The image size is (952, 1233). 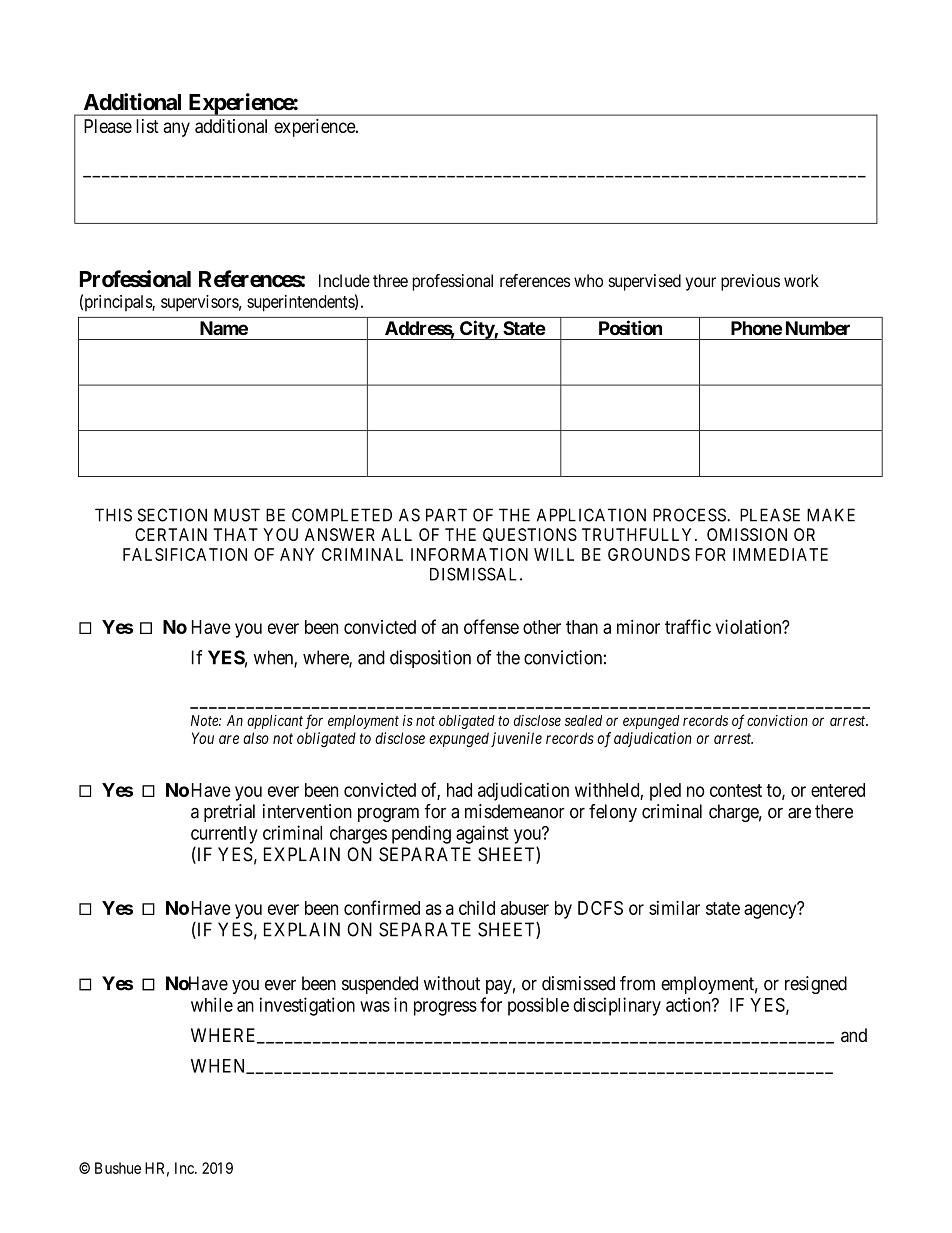 I want to click on without, so click(x=452, y=983).
